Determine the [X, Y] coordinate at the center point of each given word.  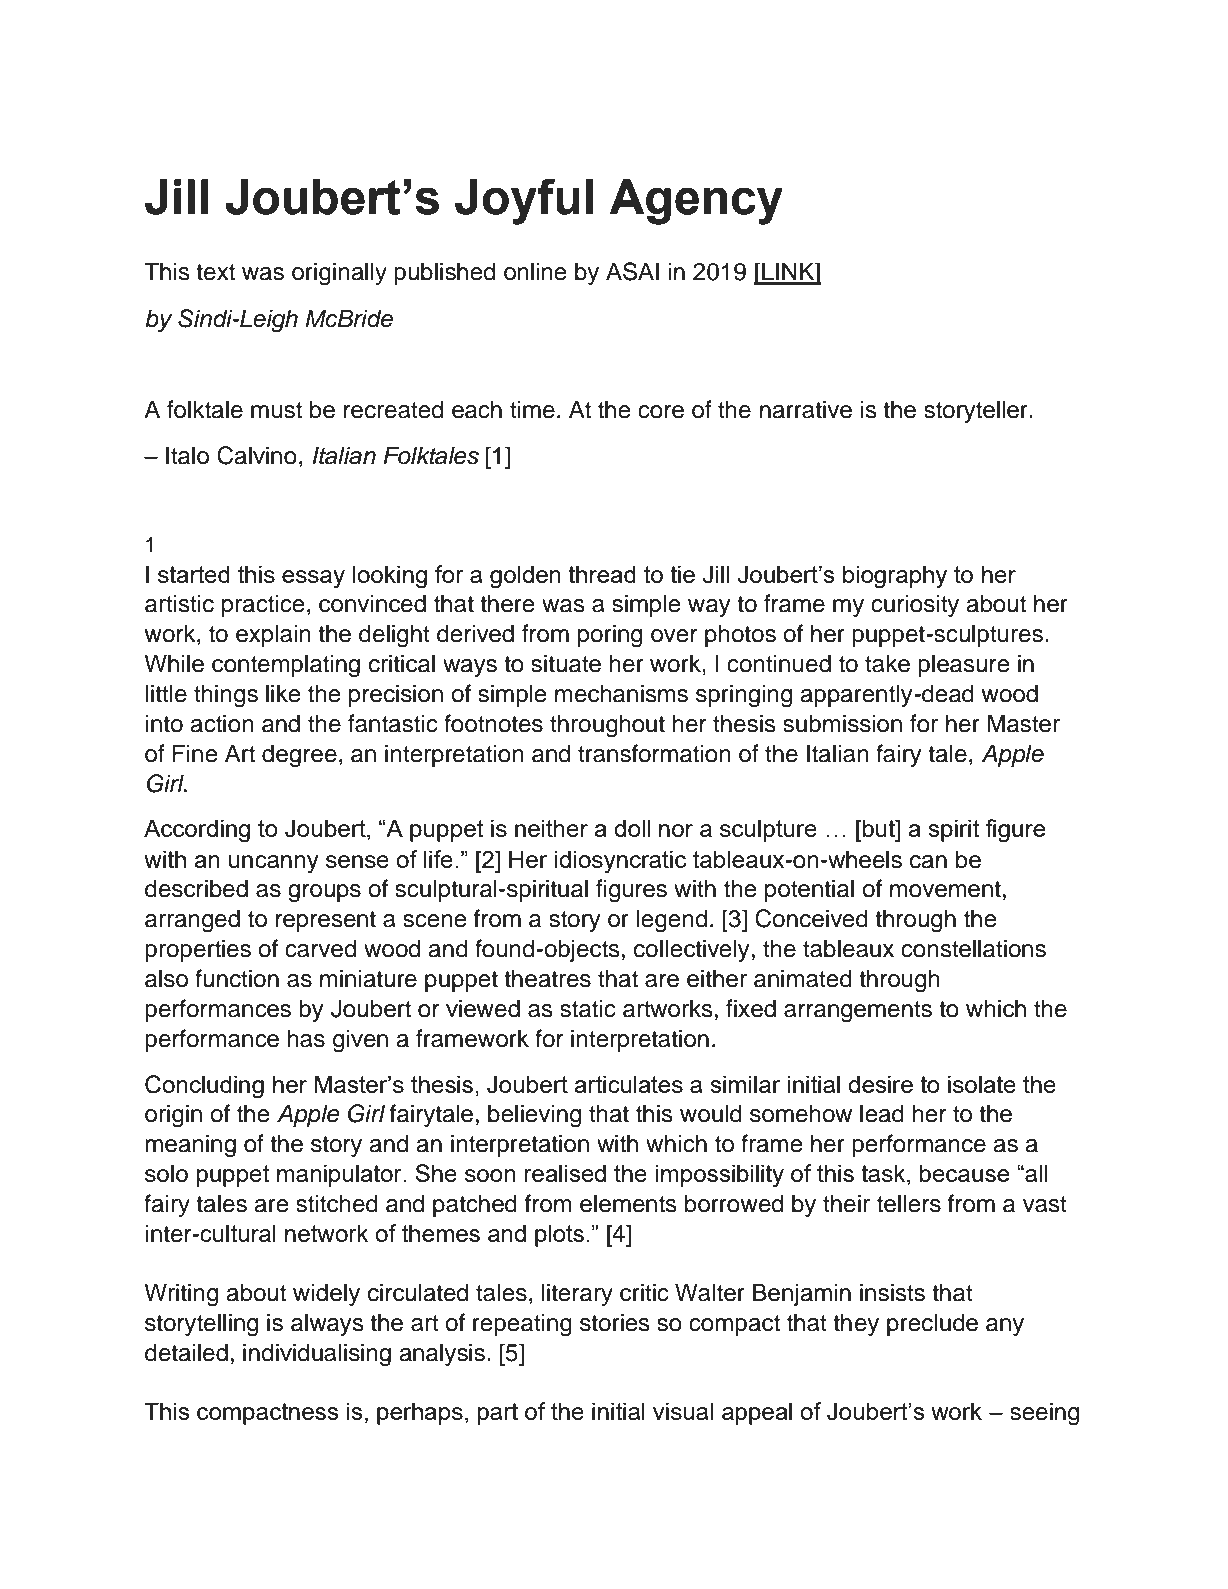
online [535, 271]
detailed [186, 1352]
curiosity [915, 605]
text [215, 272]
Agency [696, 202]
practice [263, 605]
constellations [973, 948]
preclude [932, 1324]
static [588, 1008]
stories [615, 1322]
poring [610, 636]
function [237, 978]
